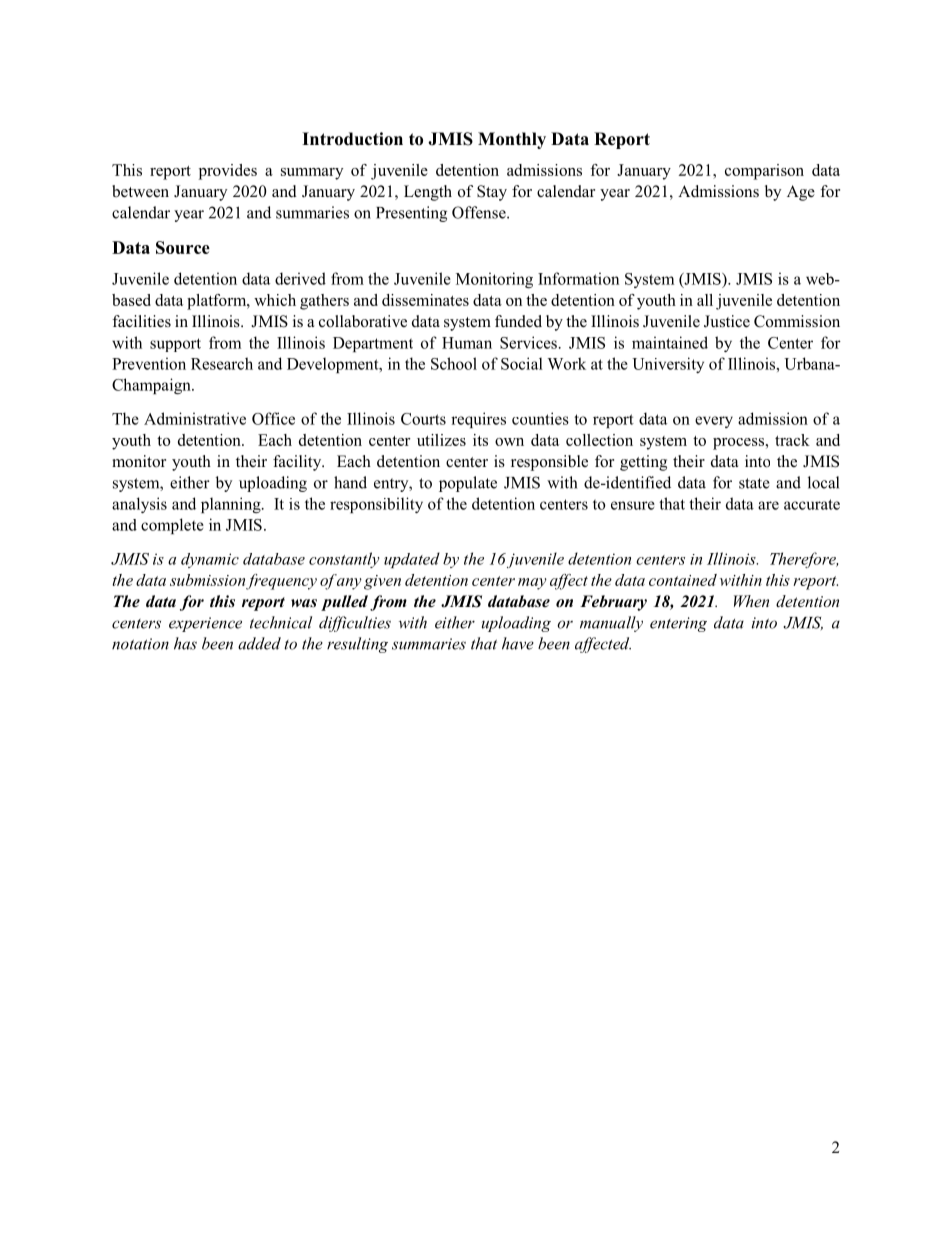 The height and width of the screenshot is (1233, 952). What do you see at coordinates (232, 505) in the screenshot?
I see `planning` at bounding box center [232, 505].
